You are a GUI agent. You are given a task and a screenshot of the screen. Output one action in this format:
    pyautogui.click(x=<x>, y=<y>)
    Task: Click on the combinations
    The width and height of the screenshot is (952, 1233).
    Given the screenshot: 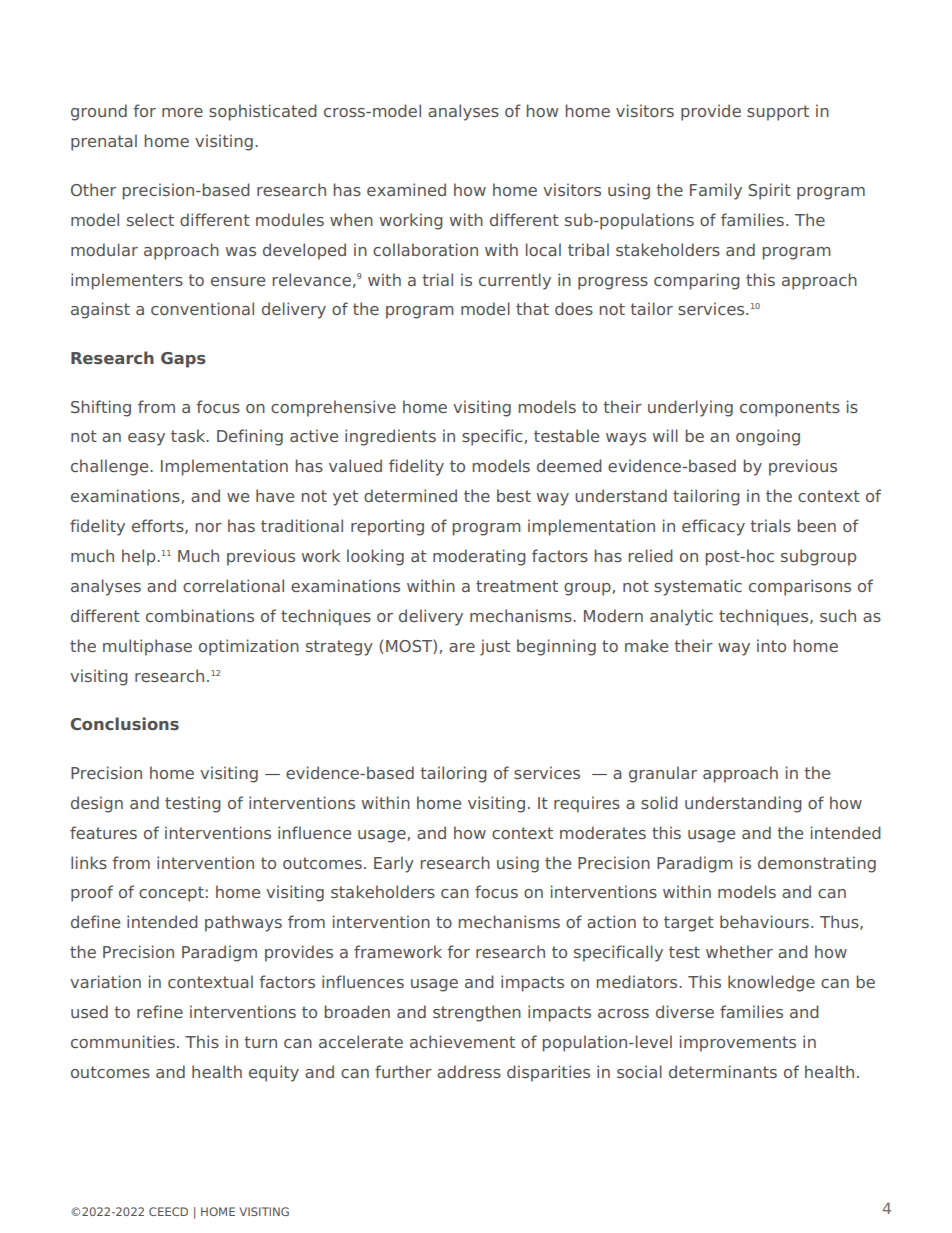 What is the action you would take?
    pyautogui.click(x=200, y=615)
